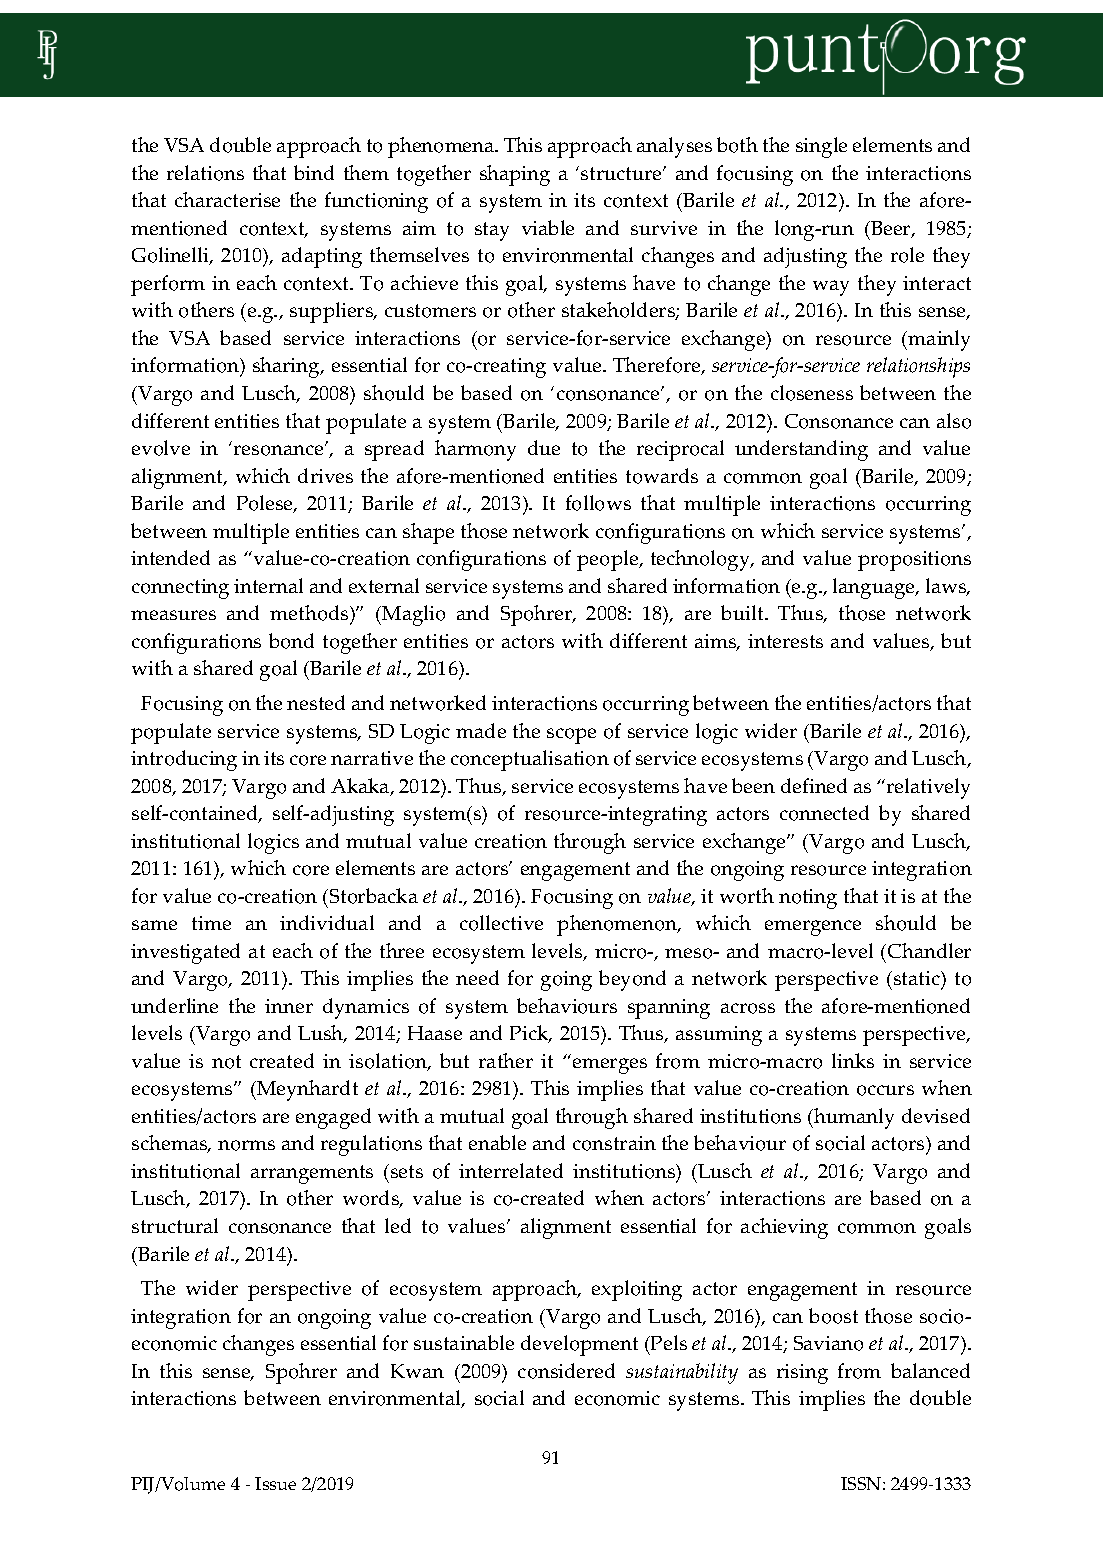  Describe the element at coordinates (227, 199) in the screenshot. I see `characterise` at that location.
